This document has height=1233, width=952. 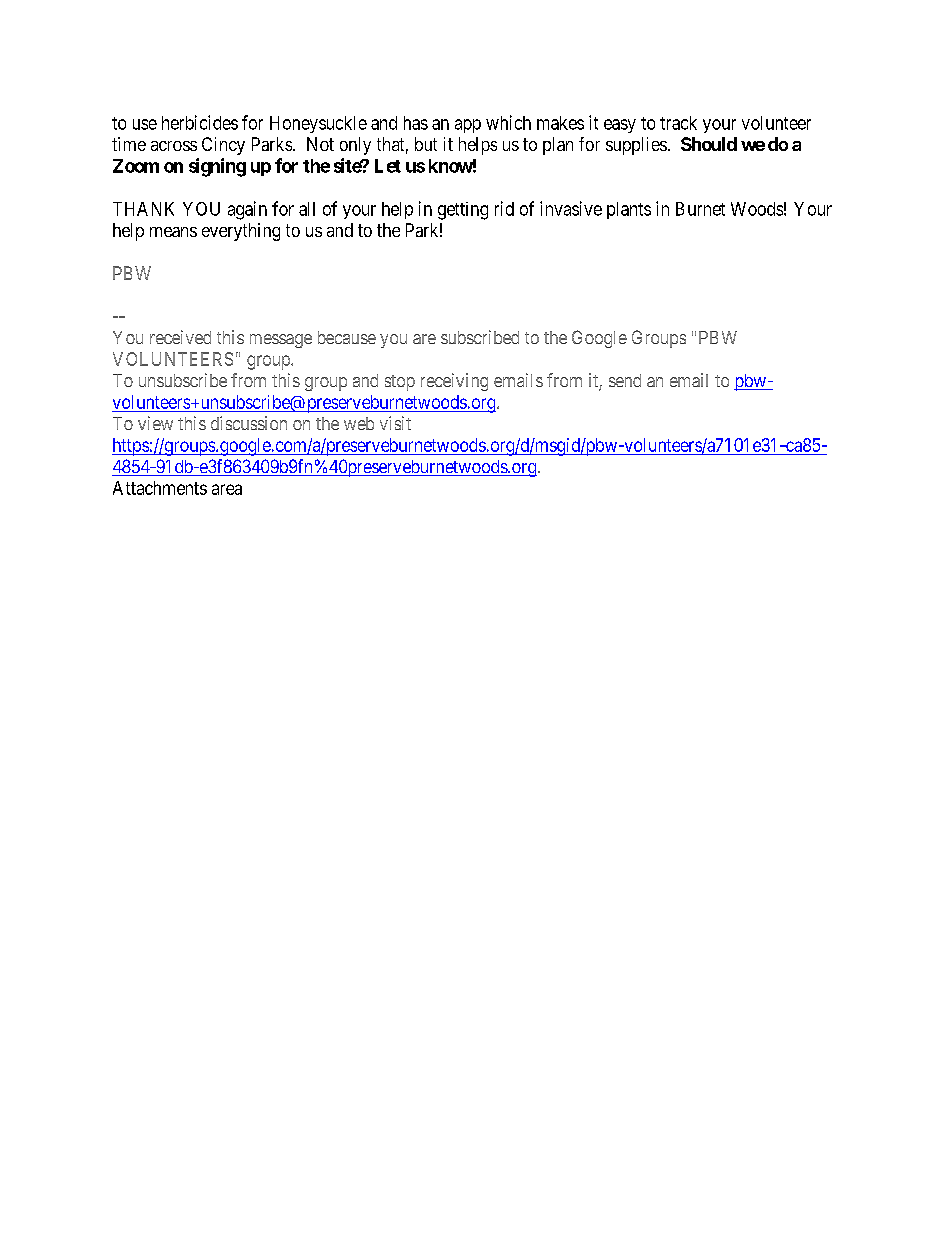 I want to click on easy, so click(x=620, y=126).
